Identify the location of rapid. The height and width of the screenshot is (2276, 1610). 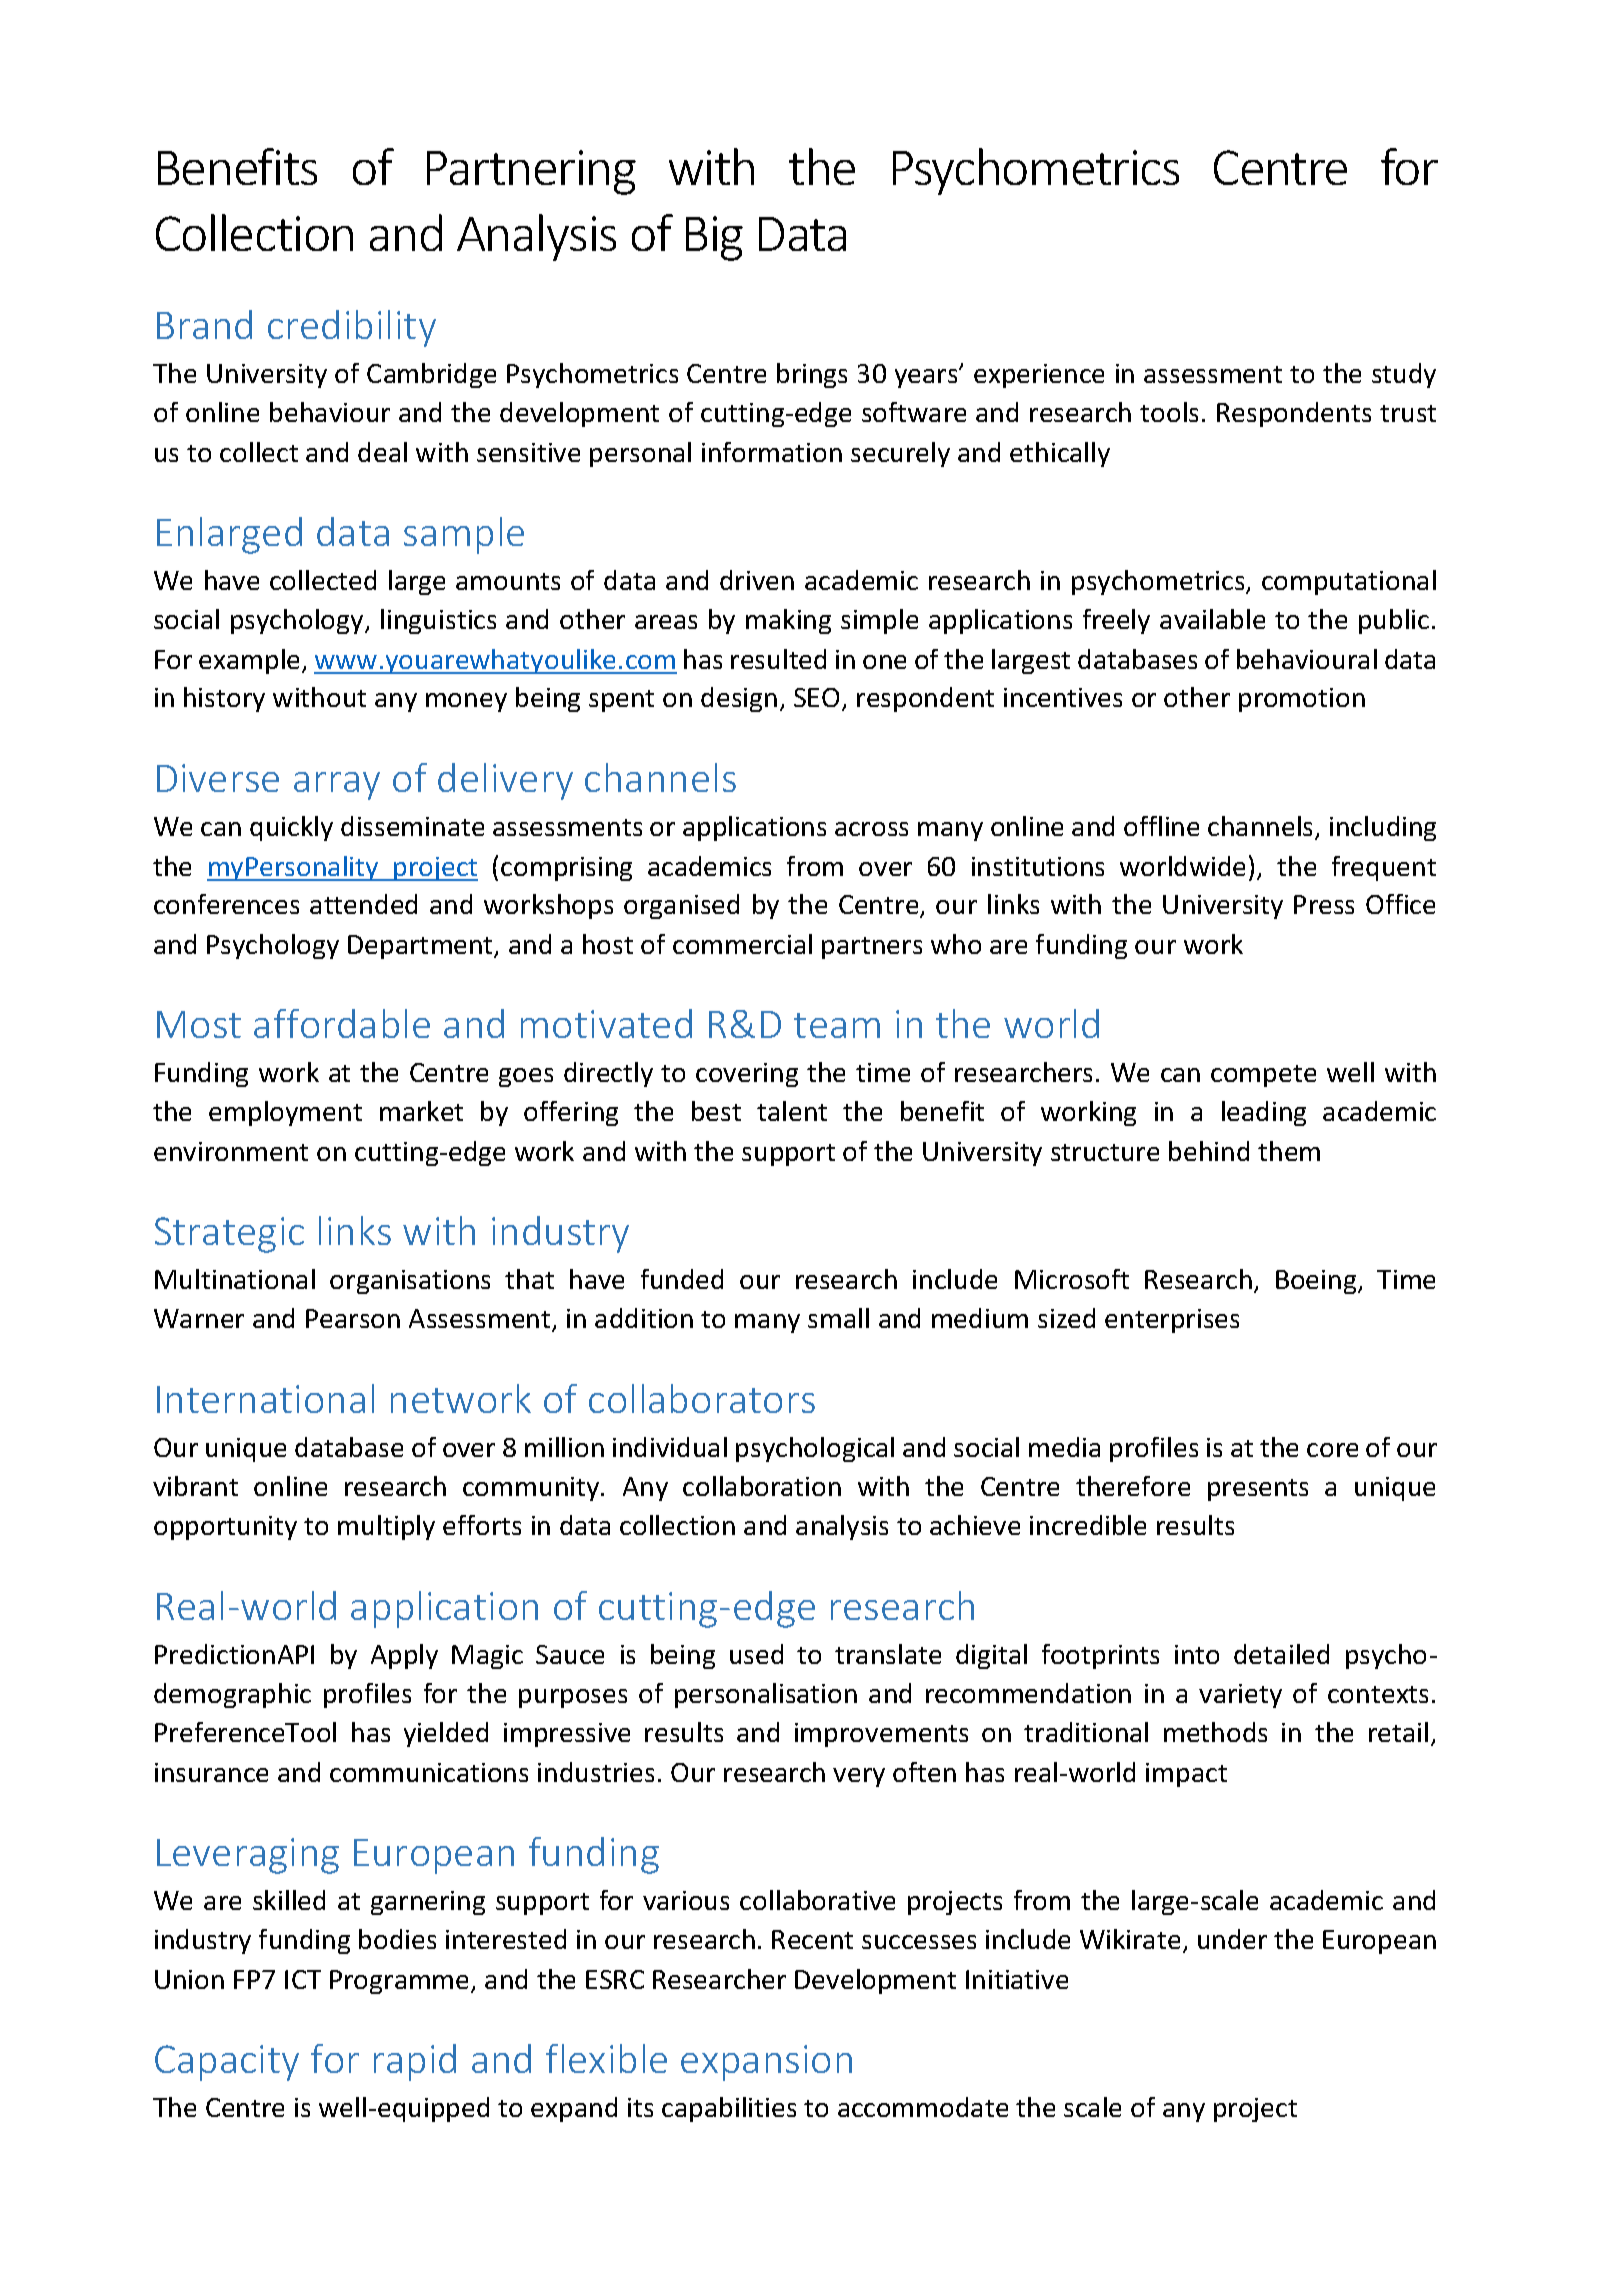
(415, 2062).
